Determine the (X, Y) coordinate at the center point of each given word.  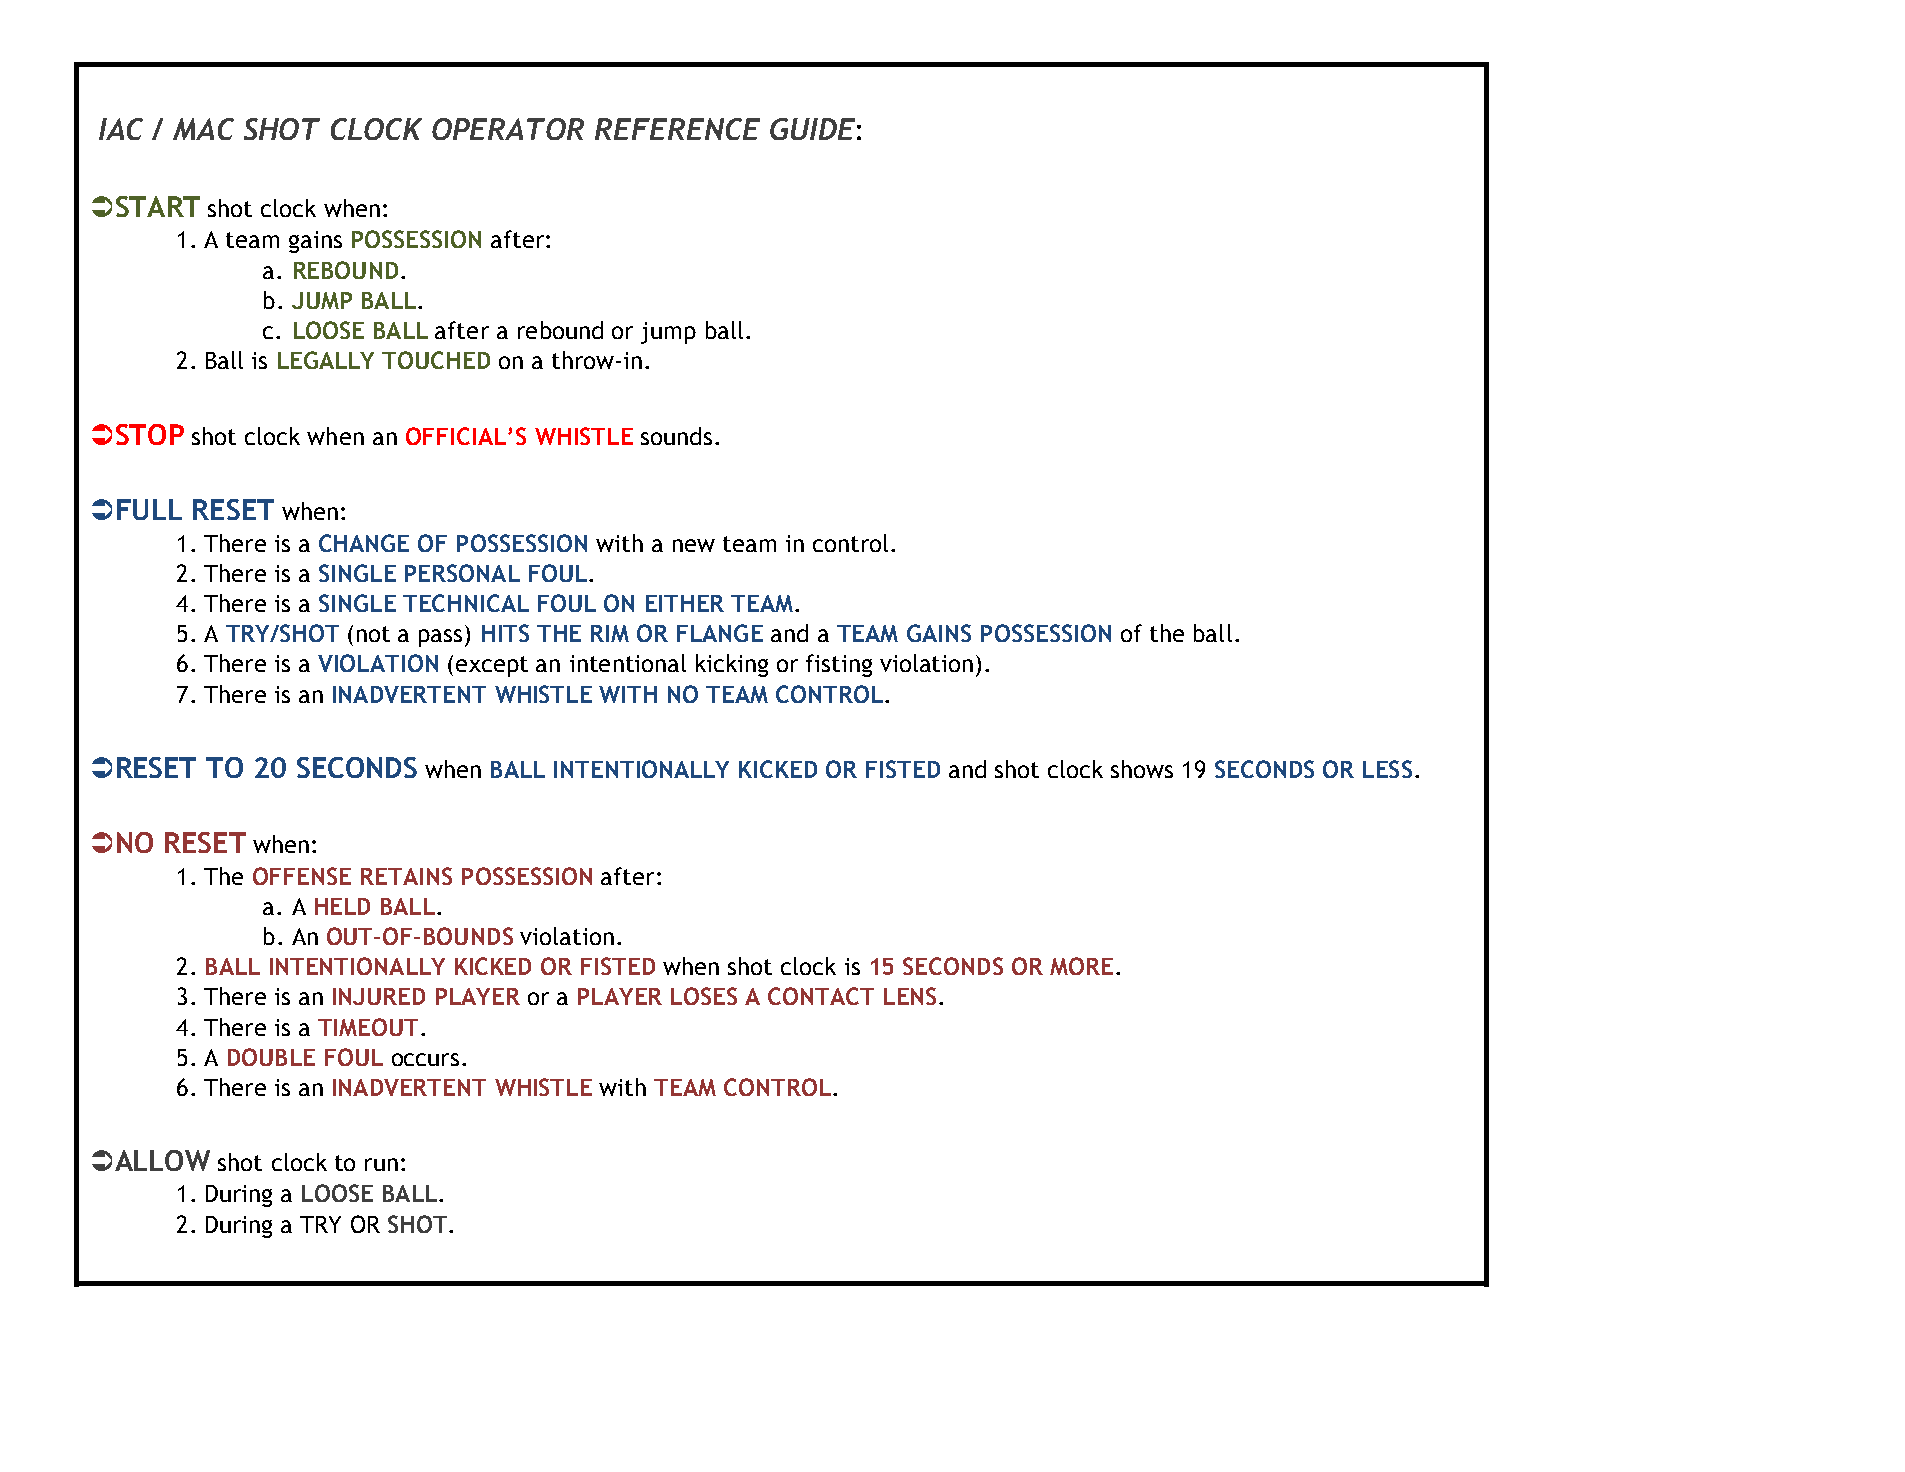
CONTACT (821, 996)
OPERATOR (508, 129)
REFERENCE (677, 129)
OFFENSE (302, 876)
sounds (676, 436)
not (373, 634)
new (694, 545)
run (381, 1164)
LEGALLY (326, 360)
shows (1142, 769)
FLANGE (720, 633)
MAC (203, 129)
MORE (1081, 966)
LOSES (704, 996)
